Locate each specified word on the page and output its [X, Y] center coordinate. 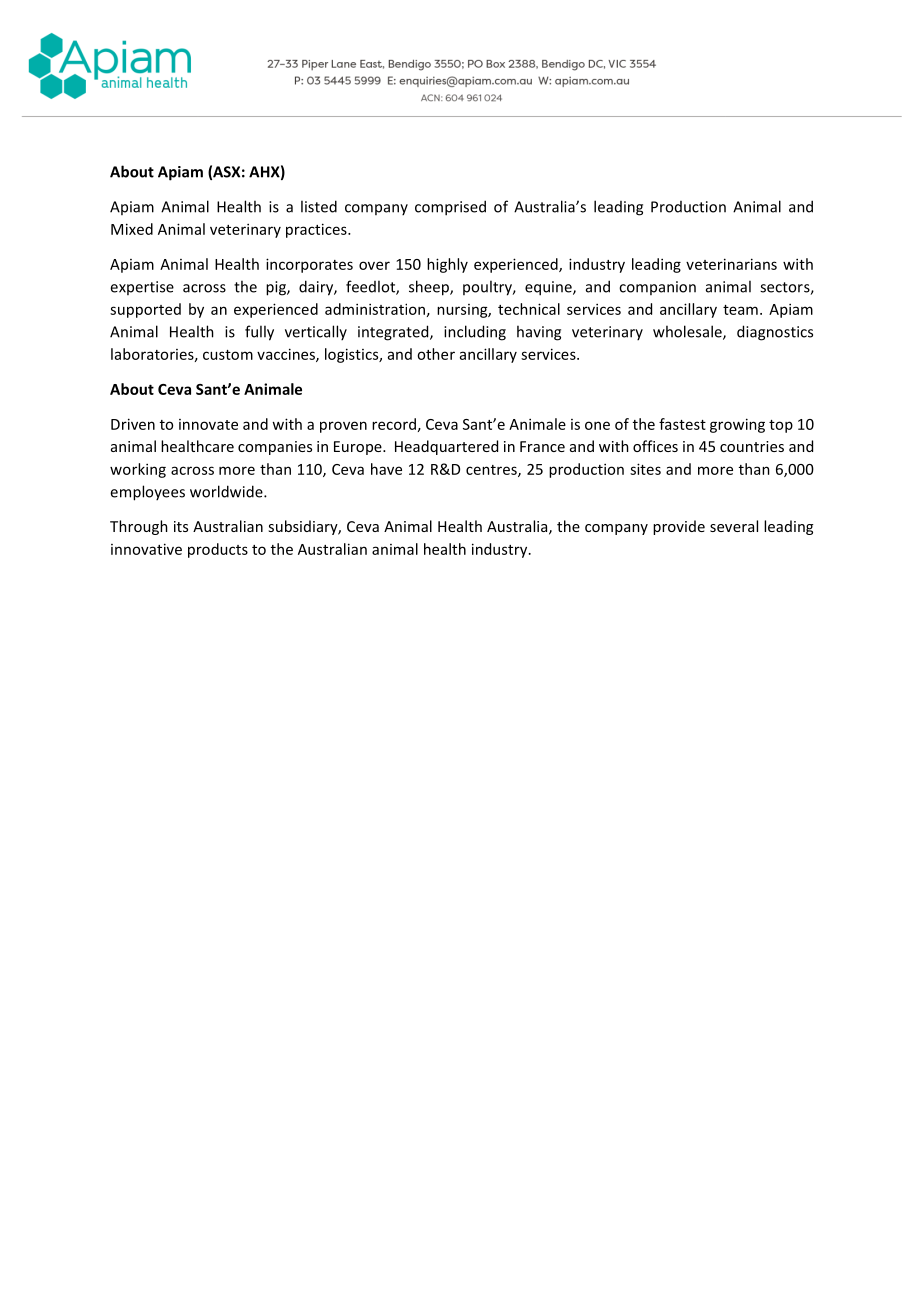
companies [275, 448]
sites [645, 469]
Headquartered [446, 447]
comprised [450, 208]
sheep [430, 288]
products [218, 550]
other [436, 354]
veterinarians [731, 264]
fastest [682, 424]
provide [679, 527]
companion [657, 288]
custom [228, 355]
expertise [142, 288]
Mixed [132, 229]
